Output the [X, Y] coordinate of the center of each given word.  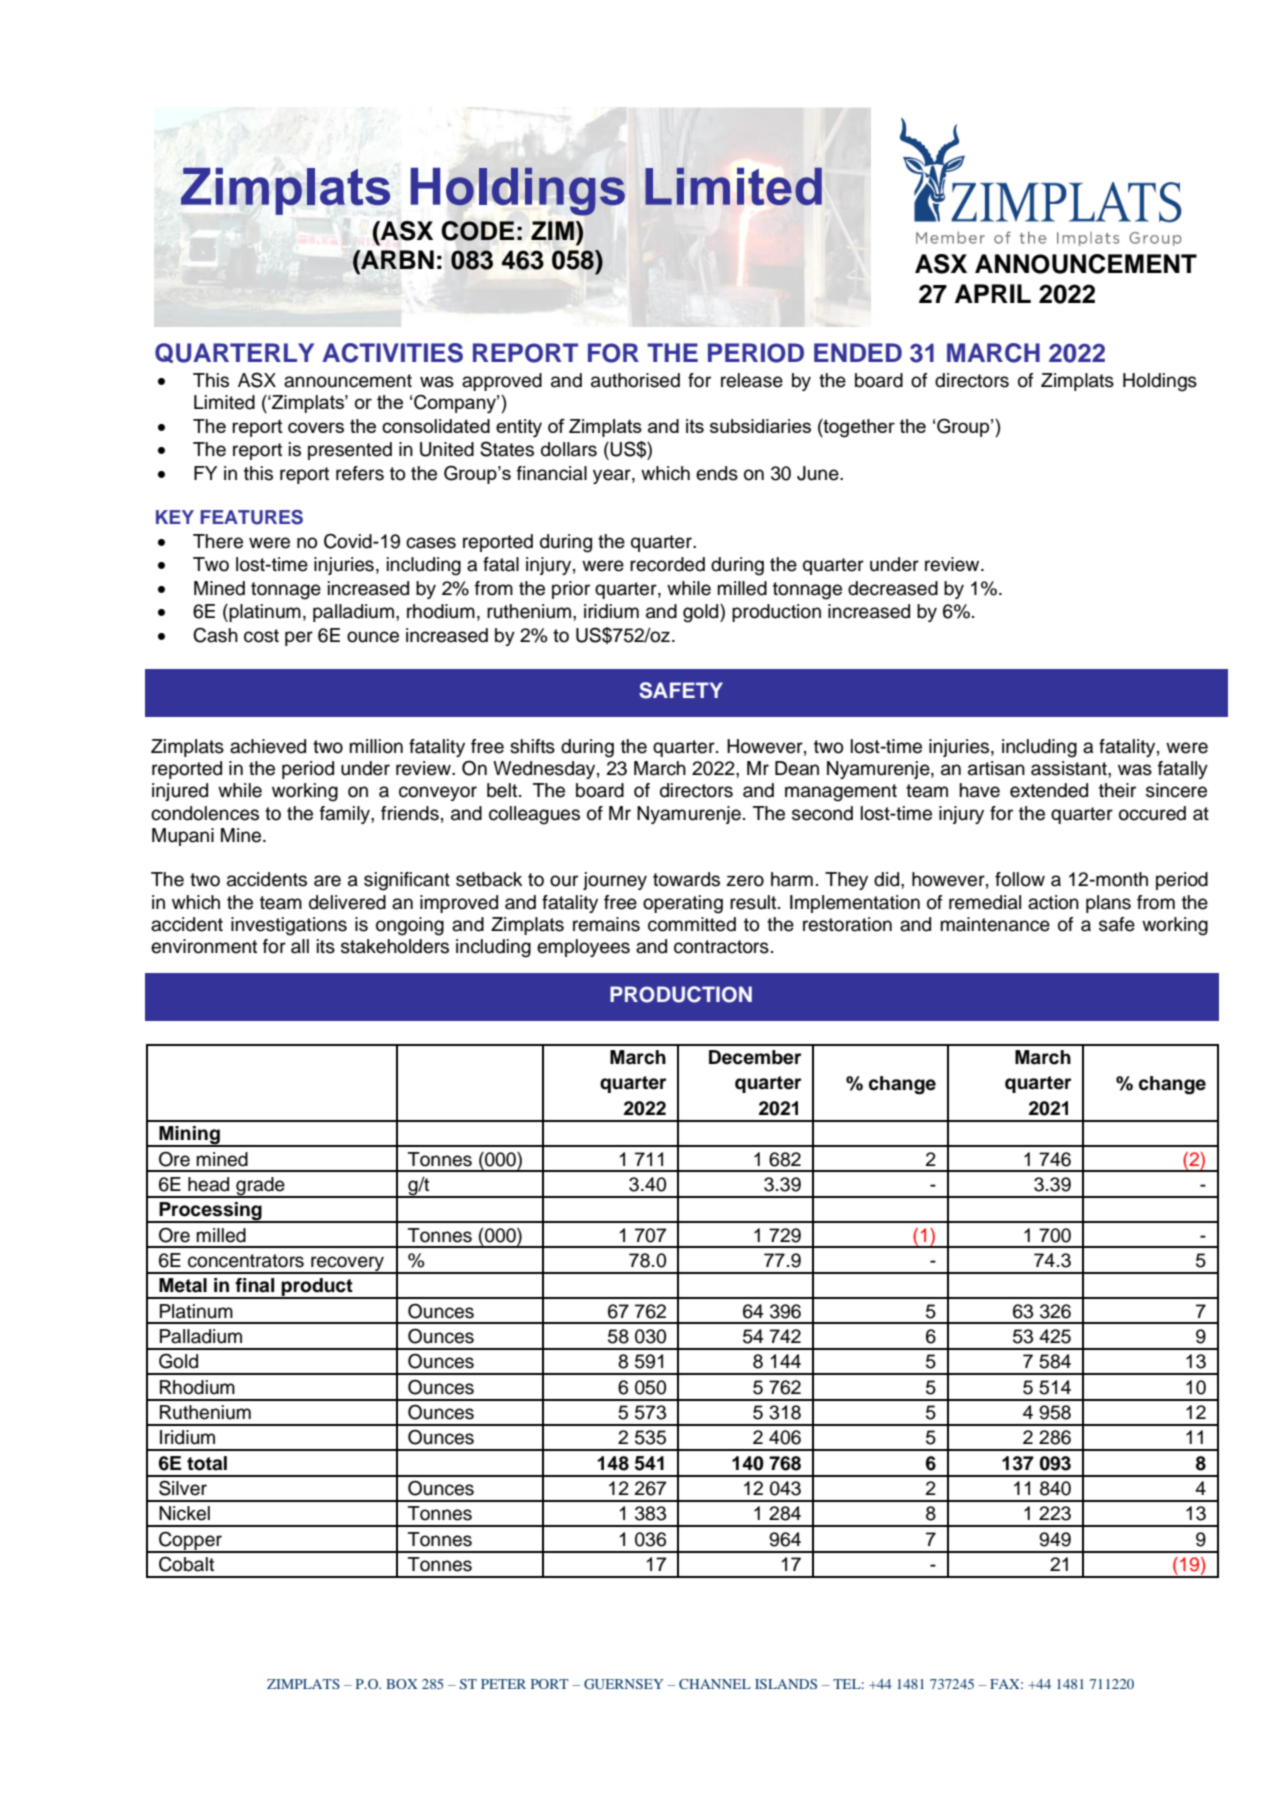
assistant [1070, 768]
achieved [268, 746]
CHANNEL [715, 1684]
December [755, 1057]
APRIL [993, 293]
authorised [635, 380]
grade [260, 1187]
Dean [797, 768]
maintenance [995, 924]
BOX [401, 1684]
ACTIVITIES [392, 353]
